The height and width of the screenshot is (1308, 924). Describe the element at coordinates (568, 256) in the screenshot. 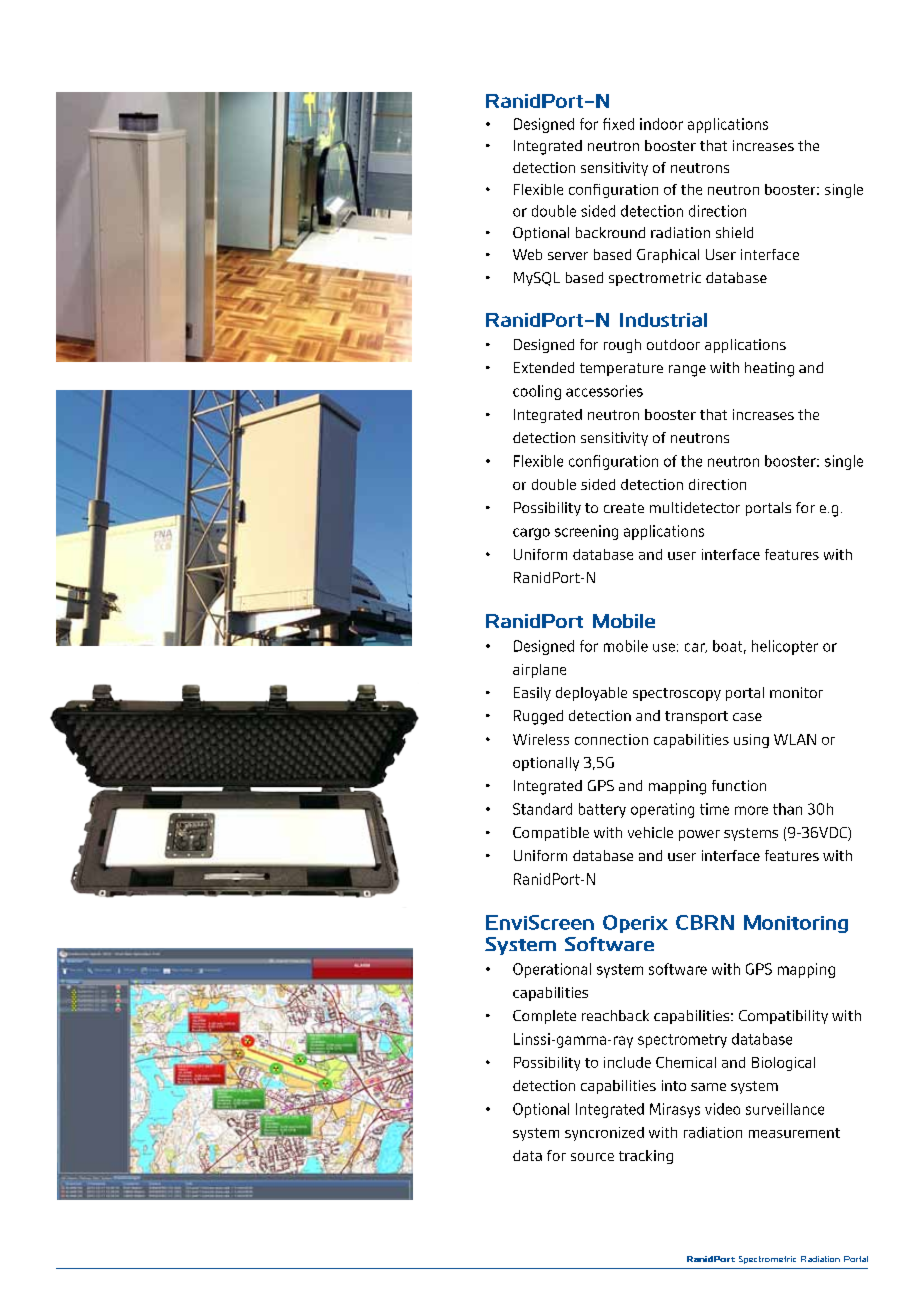

I see `server` at that location.
